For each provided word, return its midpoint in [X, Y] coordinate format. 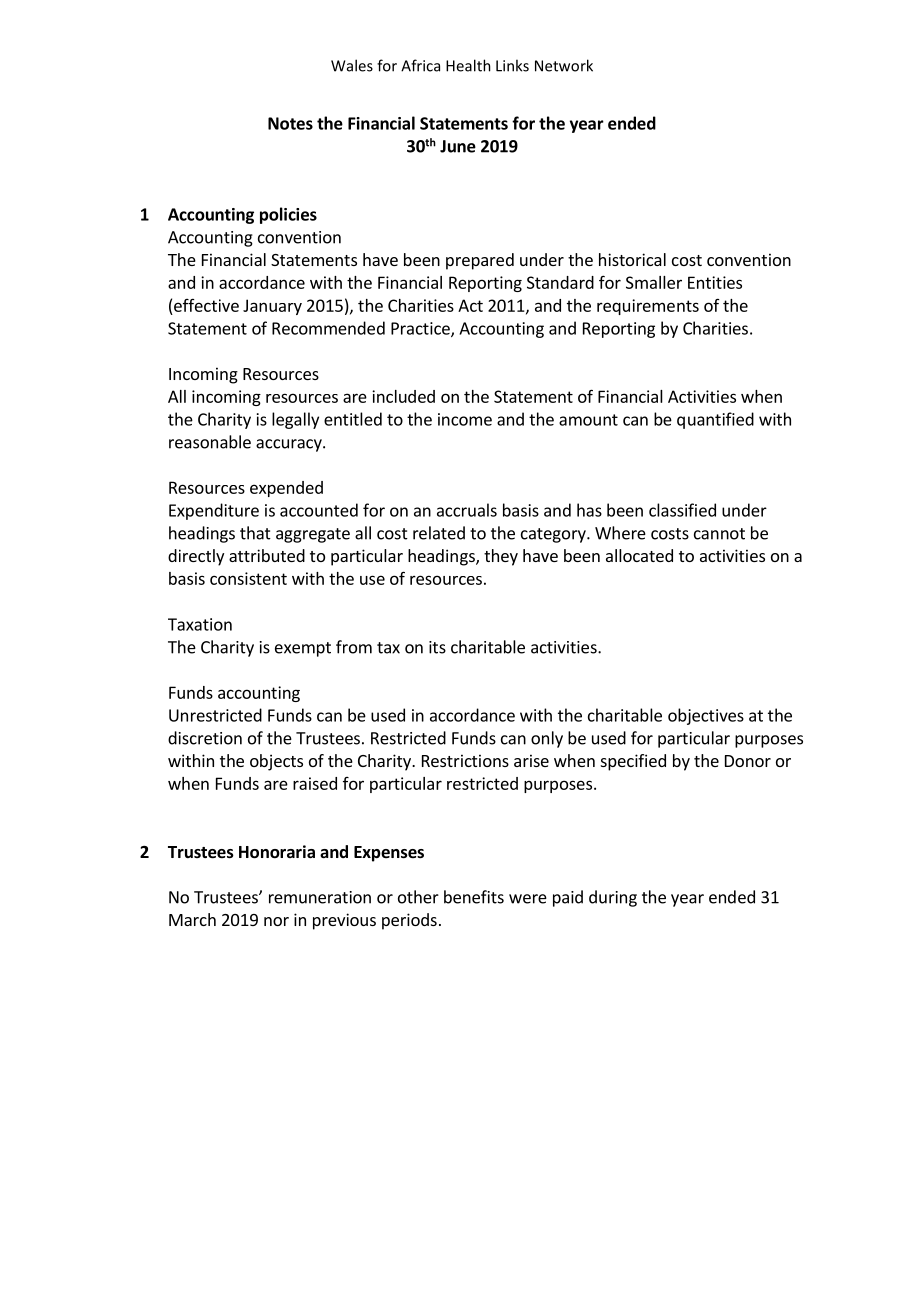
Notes [290, 123]
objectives [706, 716]
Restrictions [465, 760]
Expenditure [214, 511]
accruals [467, 510]
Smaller [654, 282]
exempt [303, 649]
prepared [480, 261]
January [272, 307]
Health [468, 65]
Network [564, 65]
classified [682, 510]
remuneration [320, 897]
